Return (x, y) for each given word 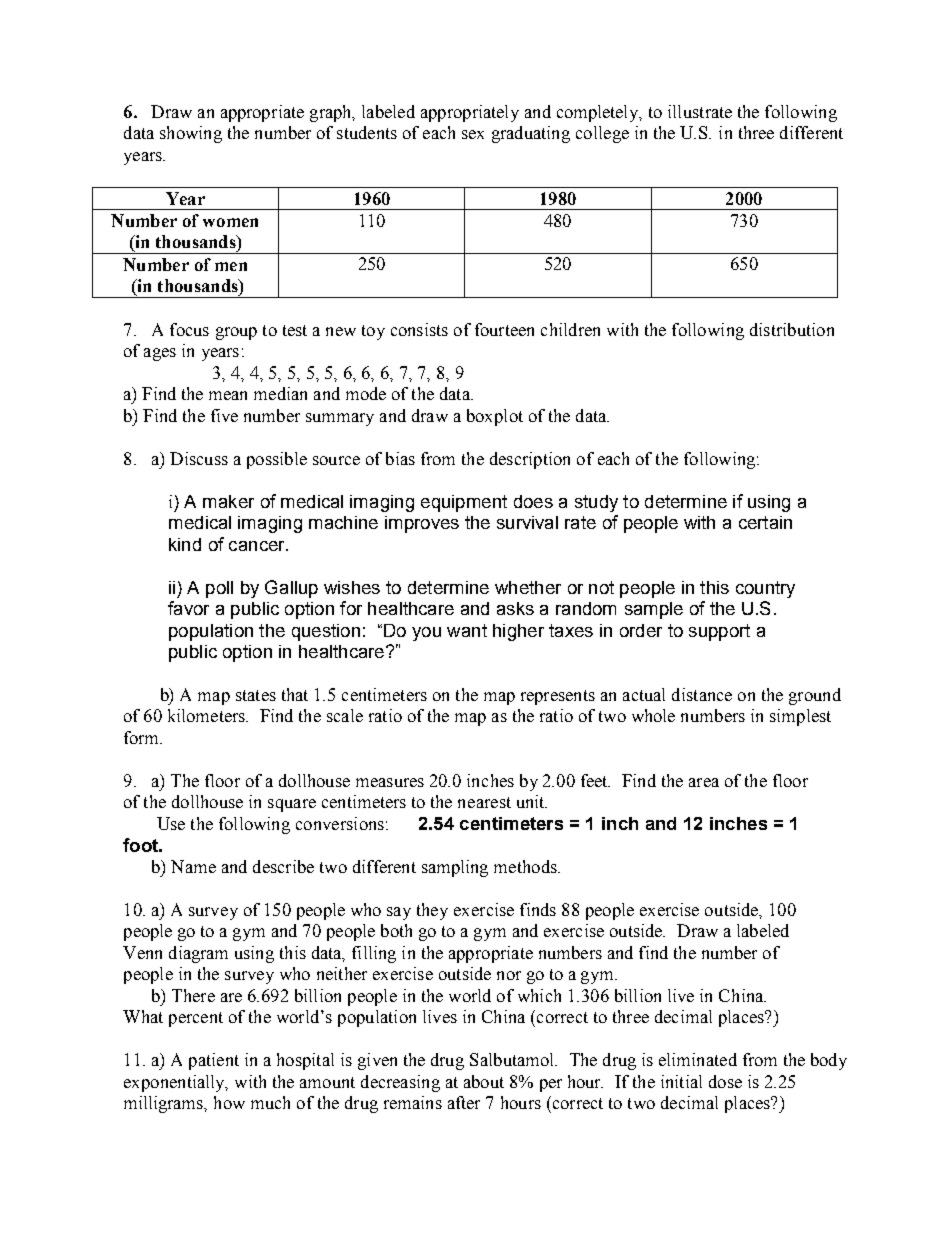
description (530, 460)
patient (214, 1061)
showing (191, 134)
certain (765, 522)
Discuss (199, 458)
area (704, 782)
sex (473, 134)
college (602, 134)
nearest (484, 802)
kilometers (207, 715)
